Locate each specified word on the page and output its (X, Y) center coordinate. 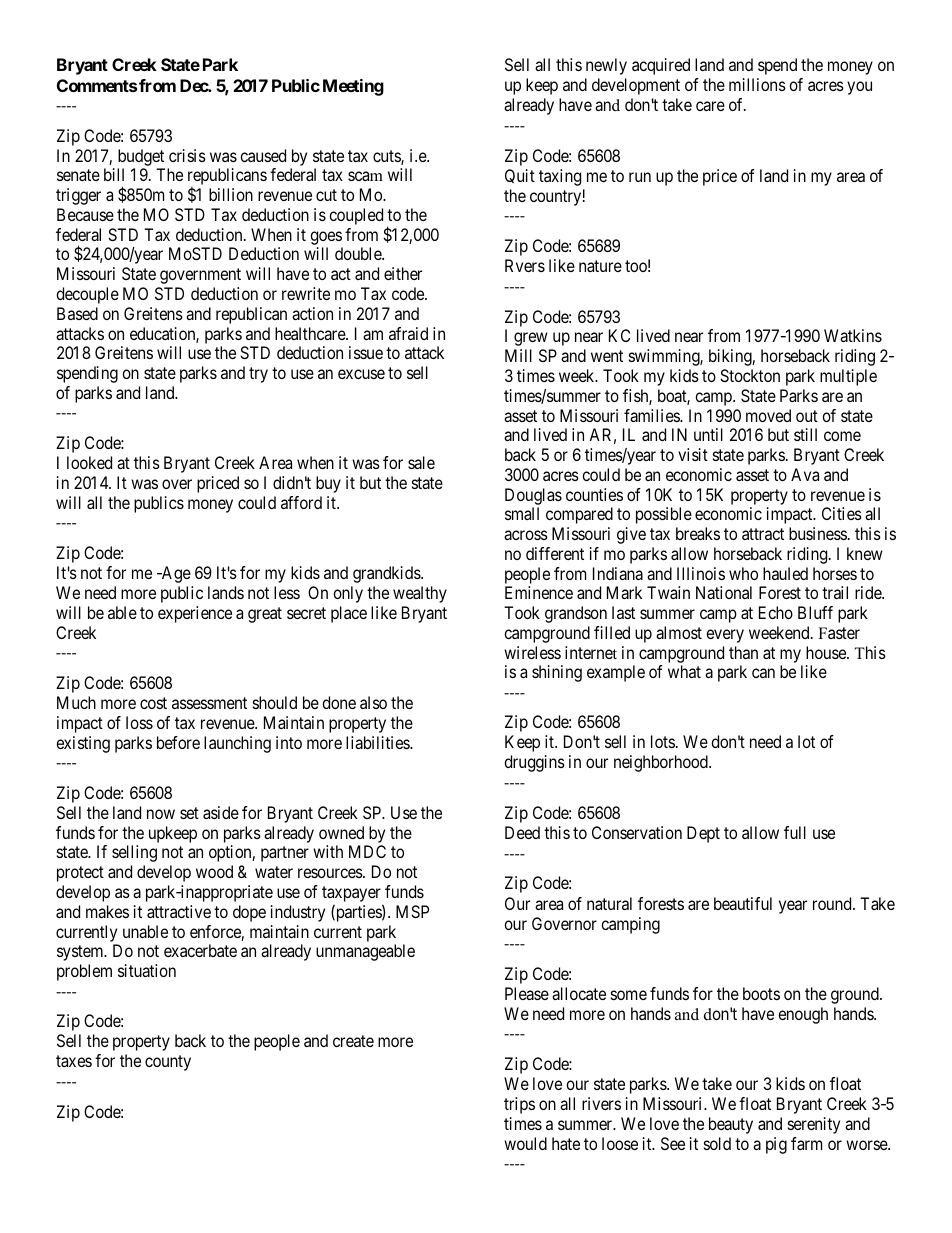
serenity (814, 1125)
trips (519, 1105)
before (178, 742)
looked (89, 462)
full (795, 832)
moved (768, 415)
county (168, 1063)
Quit (520, 176)
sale (421, 462)
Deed (522, 832)
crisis (187, 155)
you (859, 88)
